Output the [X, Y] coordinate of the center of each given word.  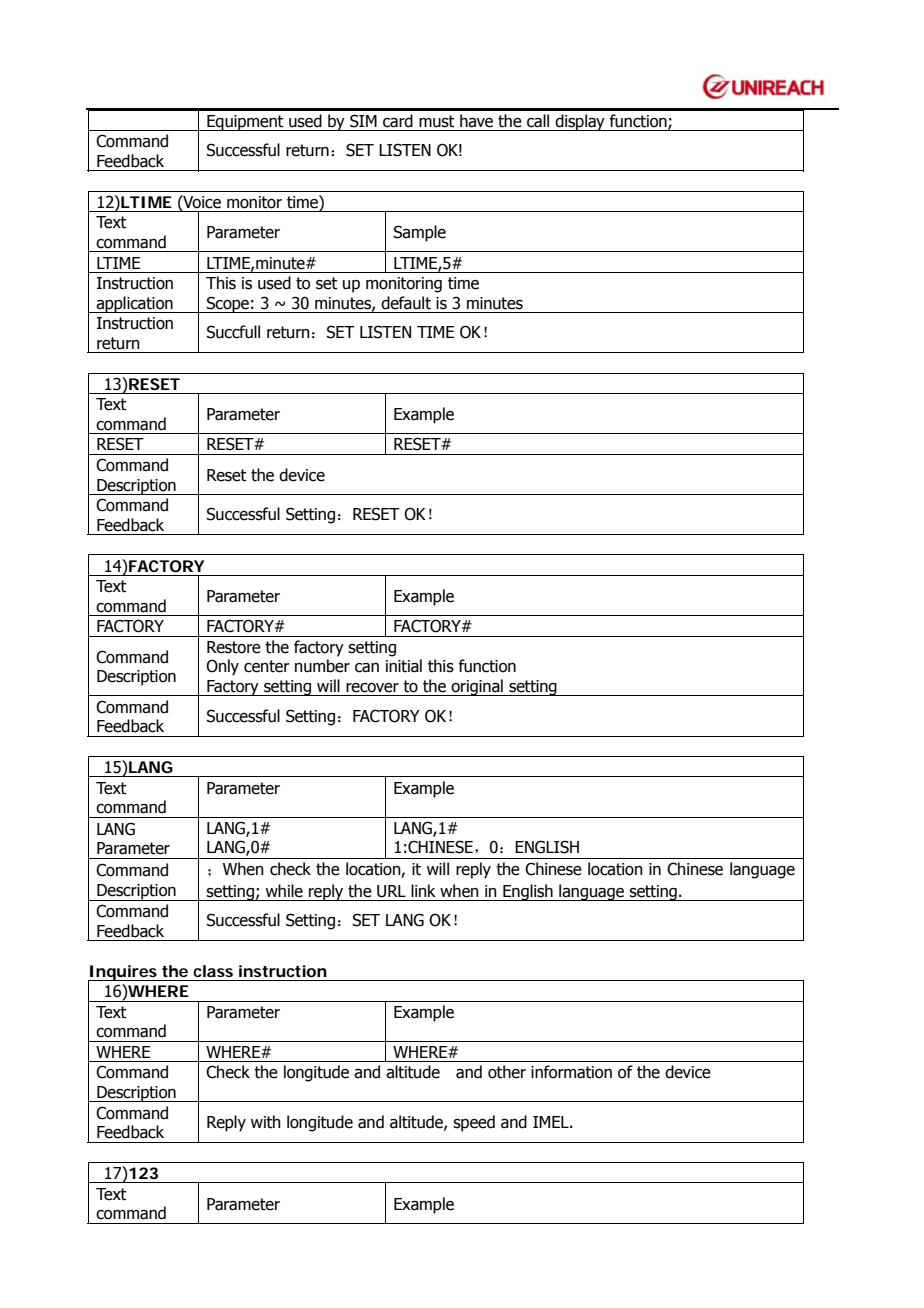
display [580, 122]
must [437, 121]
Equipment [245, 123]
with [266, 1122]
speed [474, 1123]
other [507, 1072]
